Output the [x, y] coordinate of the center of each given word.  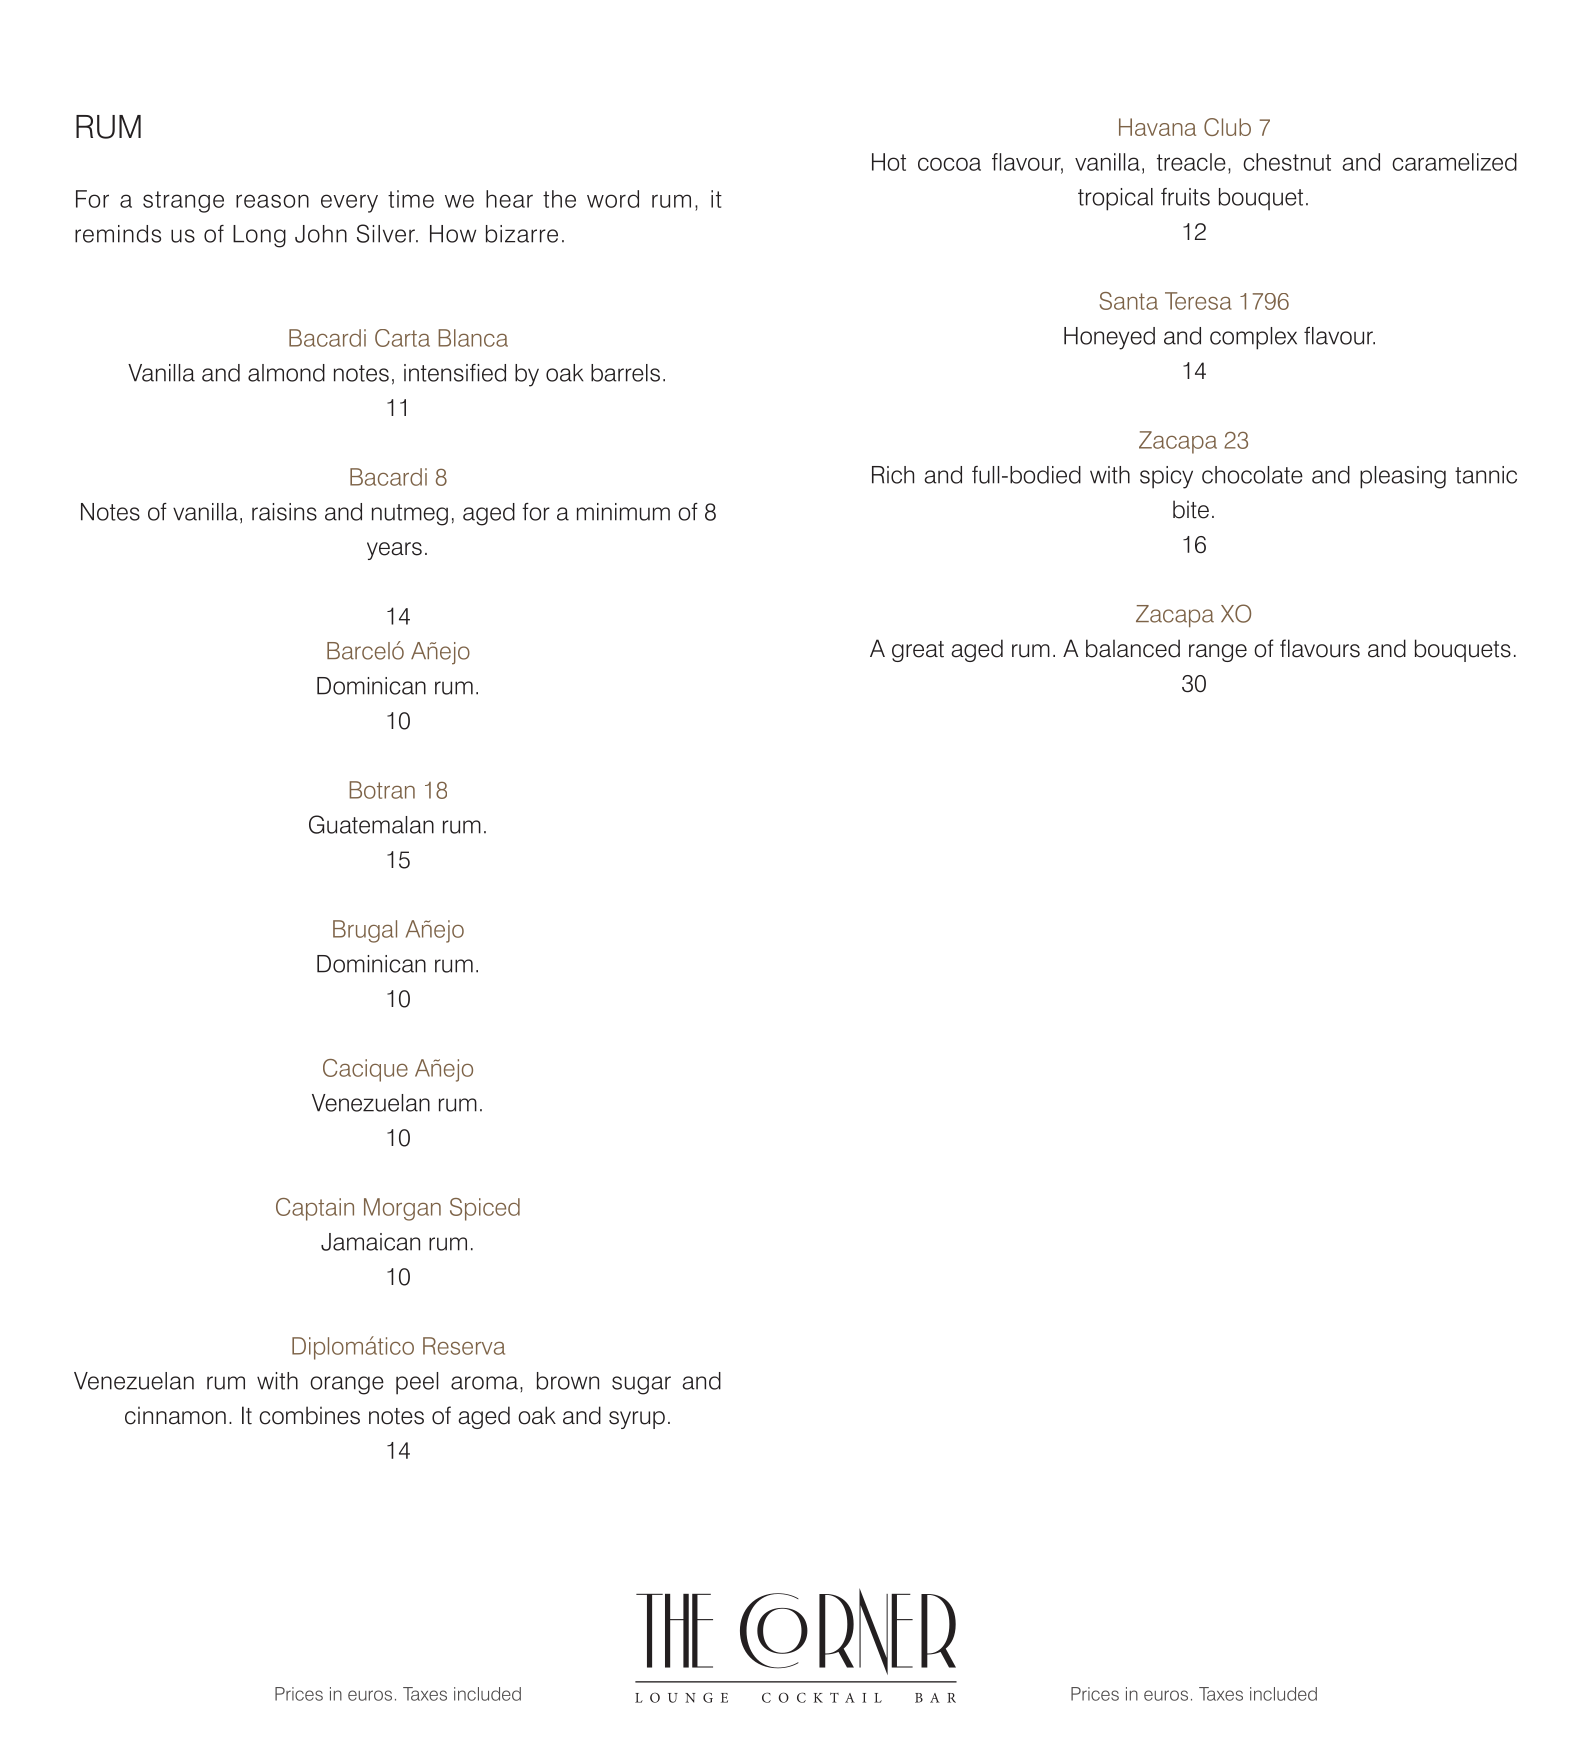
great [918, 651]
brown [568, 1381]
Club [1227, 127]
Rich [893, 475]
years [394, 551]
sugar [641, 1385]
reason [272, 201]
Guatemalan [371, 824]
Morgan [402, 1209]
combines [309, 1415]
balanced [1133, 648]
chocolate [1252, 475]
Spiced [485, 1209]
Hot [889, 162]
